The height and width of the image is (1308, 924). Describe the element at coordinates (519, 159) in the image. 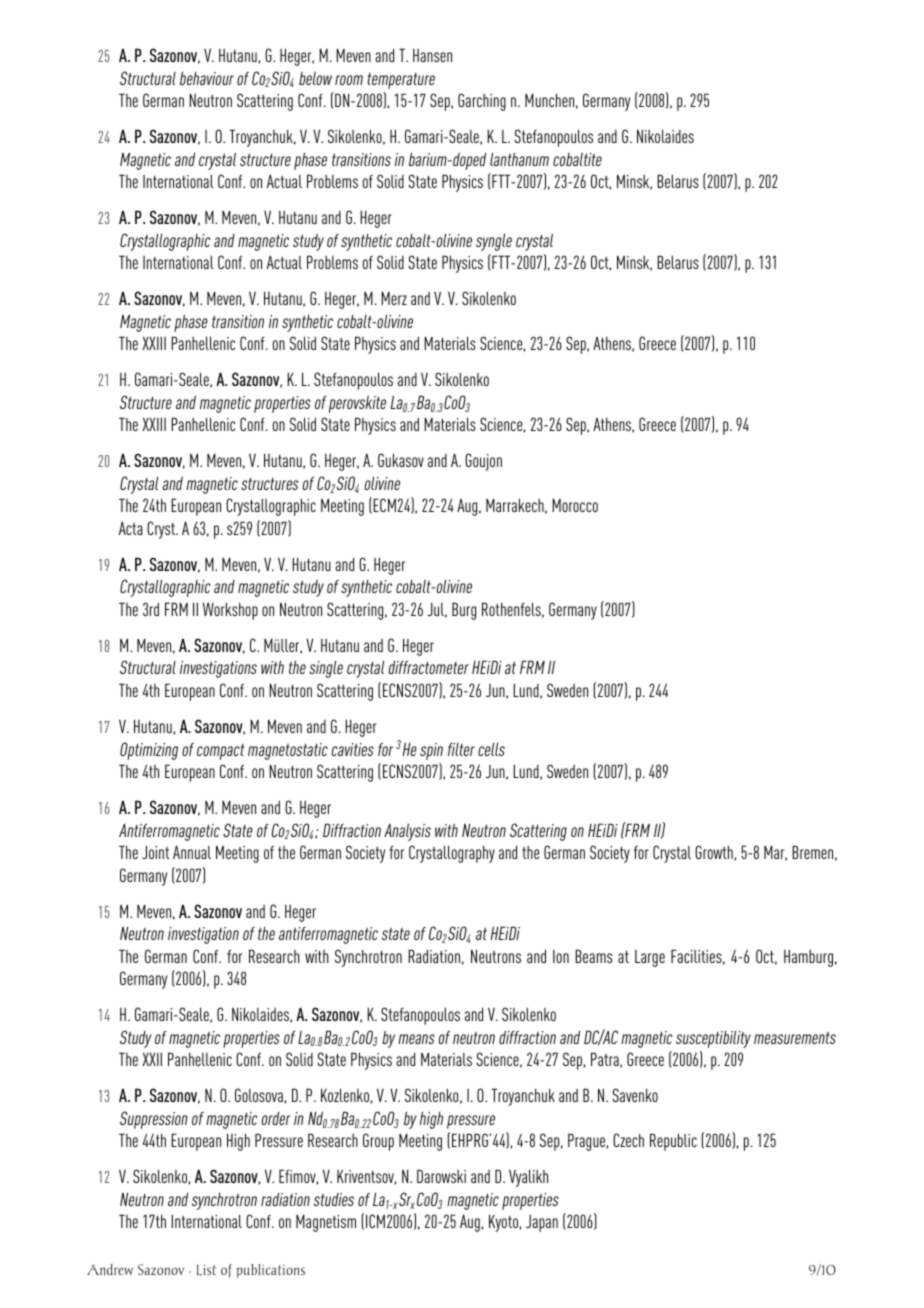

I see `lanthanum` at that location.
